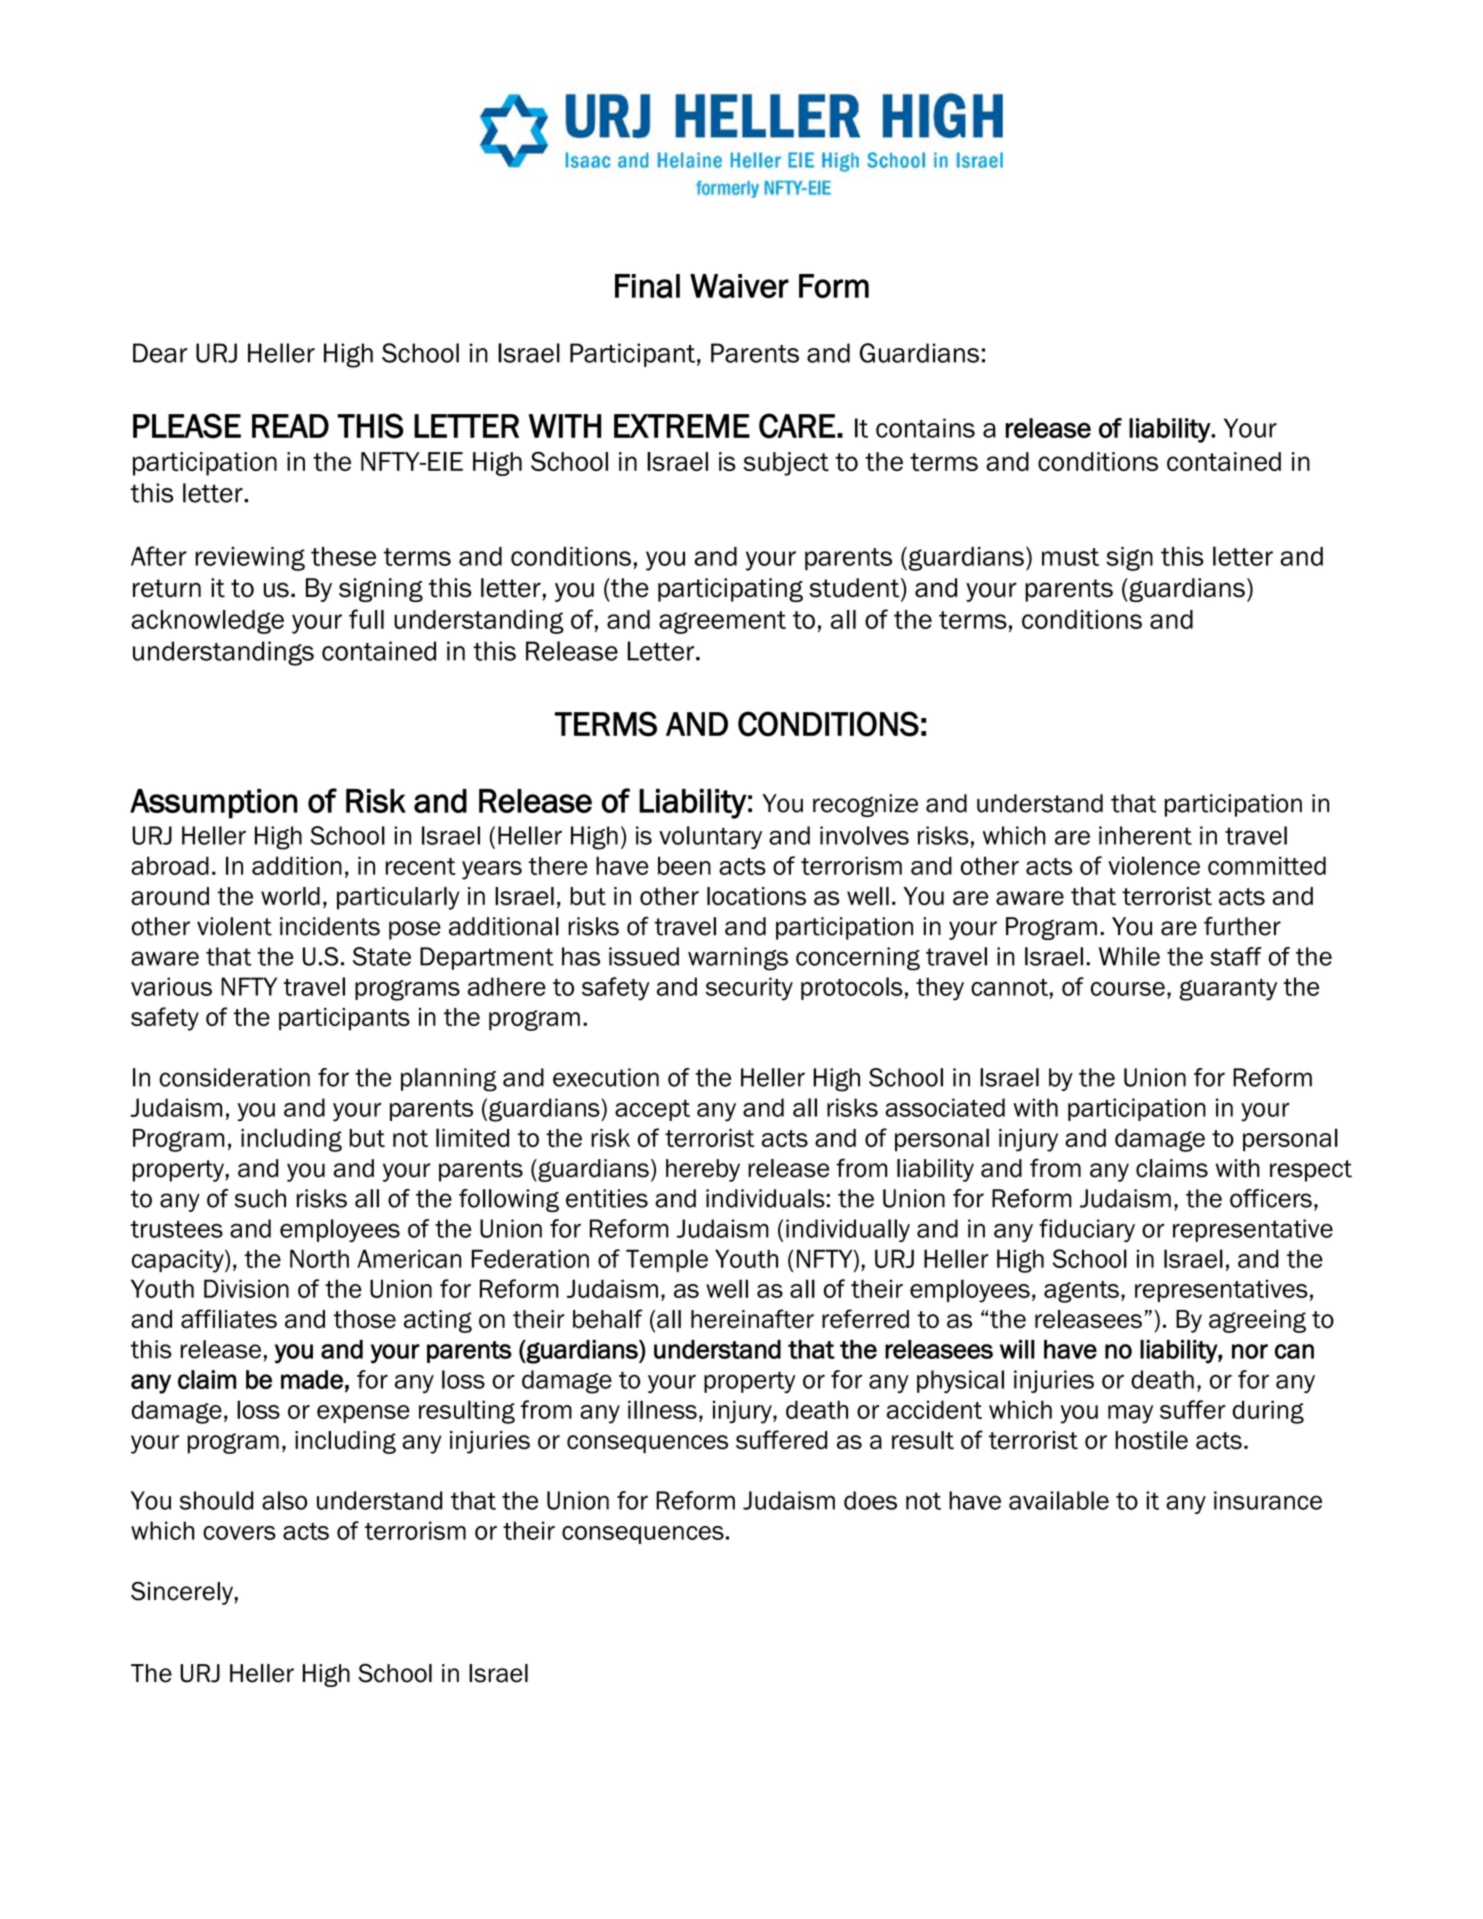 The width and height of the screenshot is (1483, 1919). I want to click on voluntary, so click(710, 837).
